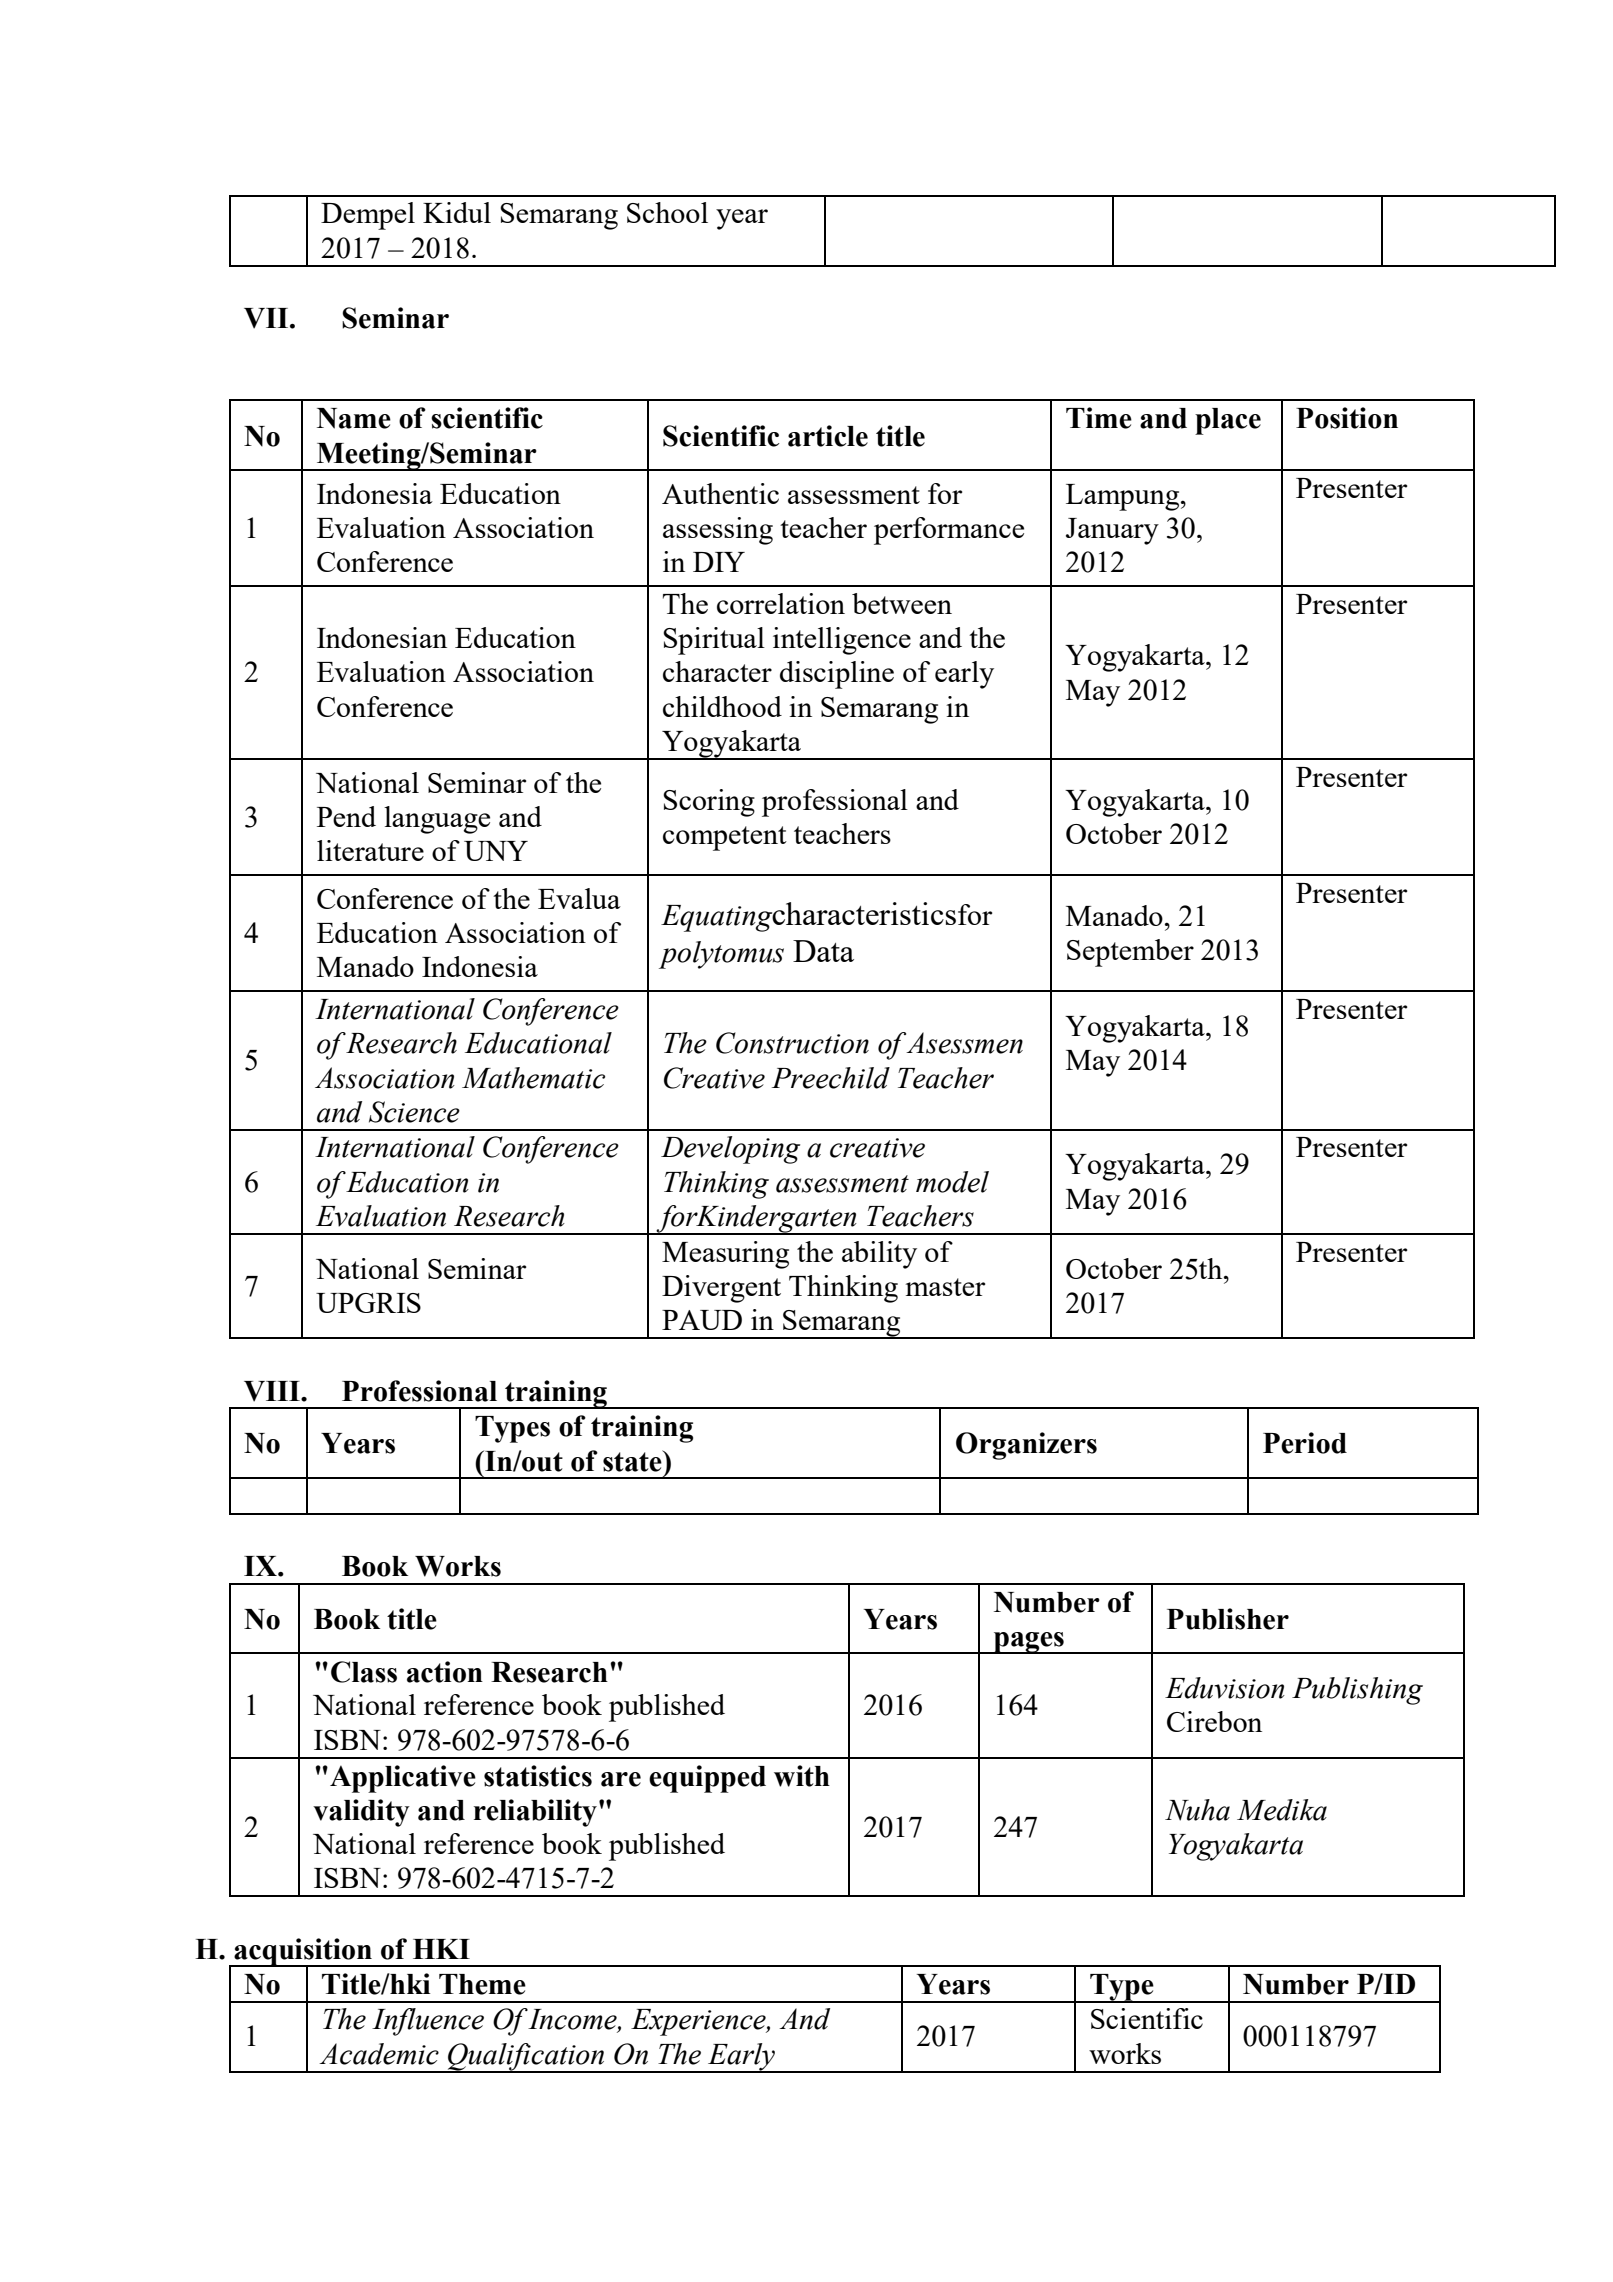 The image size is (1613, 2282). What do you see at coordinates (354, 418) in the screenshot?
I see `Name` at bounding box center [354, 418].
